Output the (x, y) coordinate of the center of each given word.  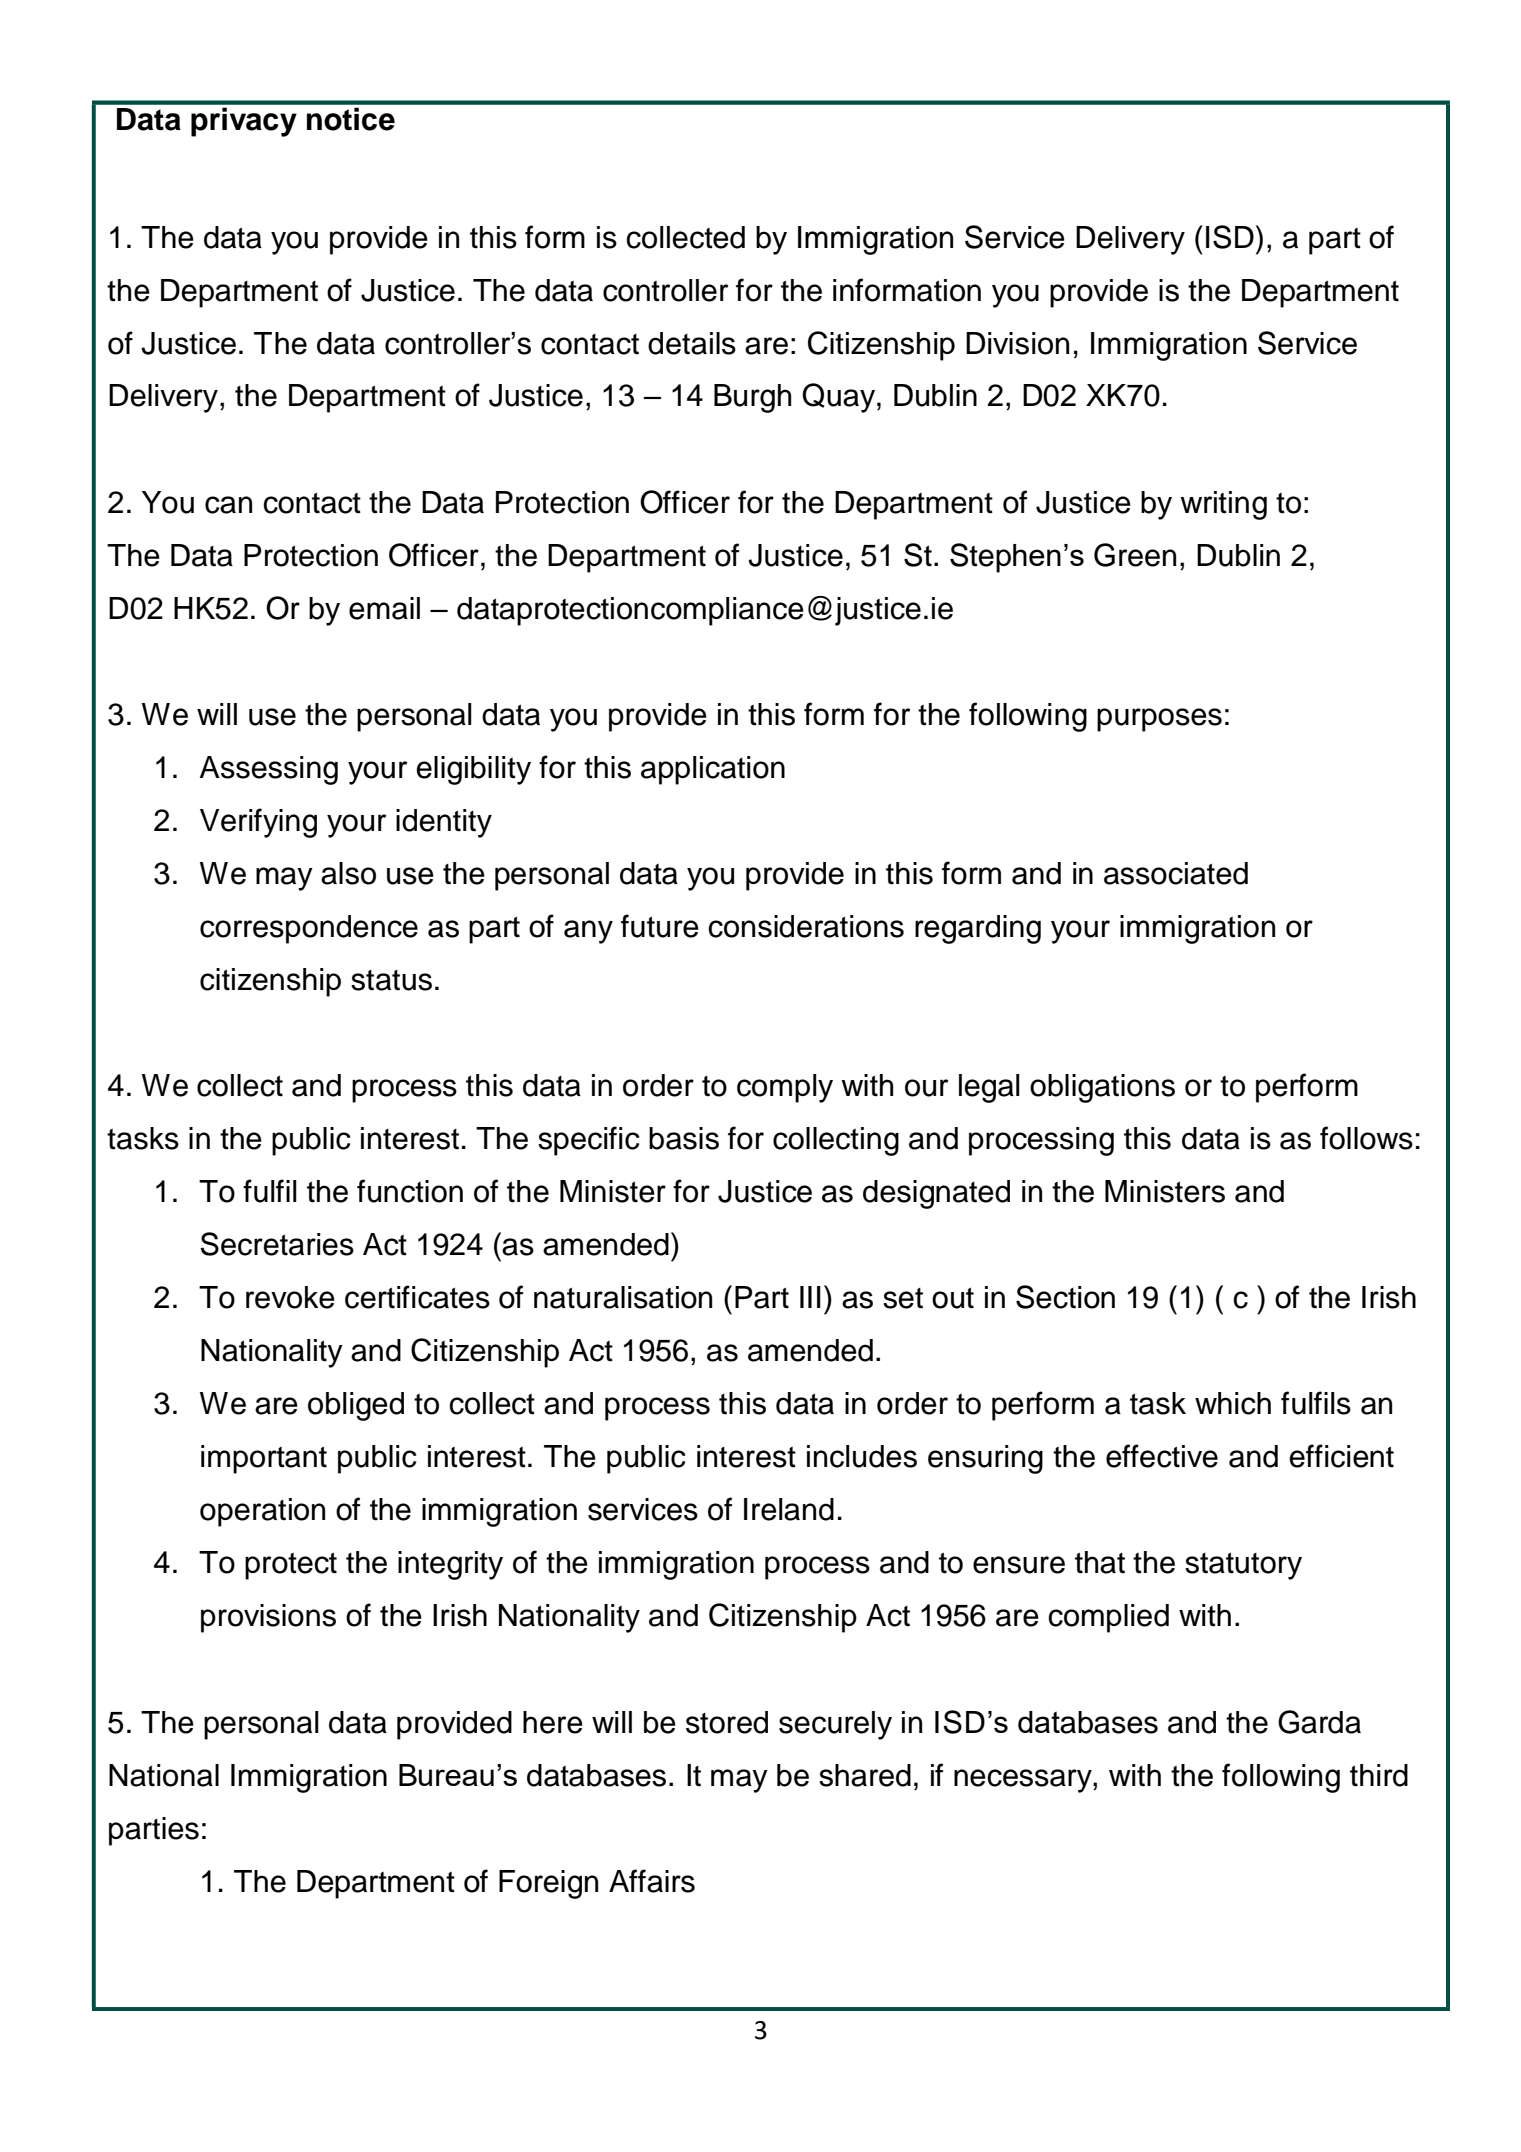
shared (865, 1775)
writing (1223, 505)
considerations (806, 926)
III (810, 1297)
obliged (356, 1406)
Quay (840, 398)
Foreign (548, 1884)
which (1233, 1403)
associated (1176, 873)
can (228, 505)
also (348, 873)
